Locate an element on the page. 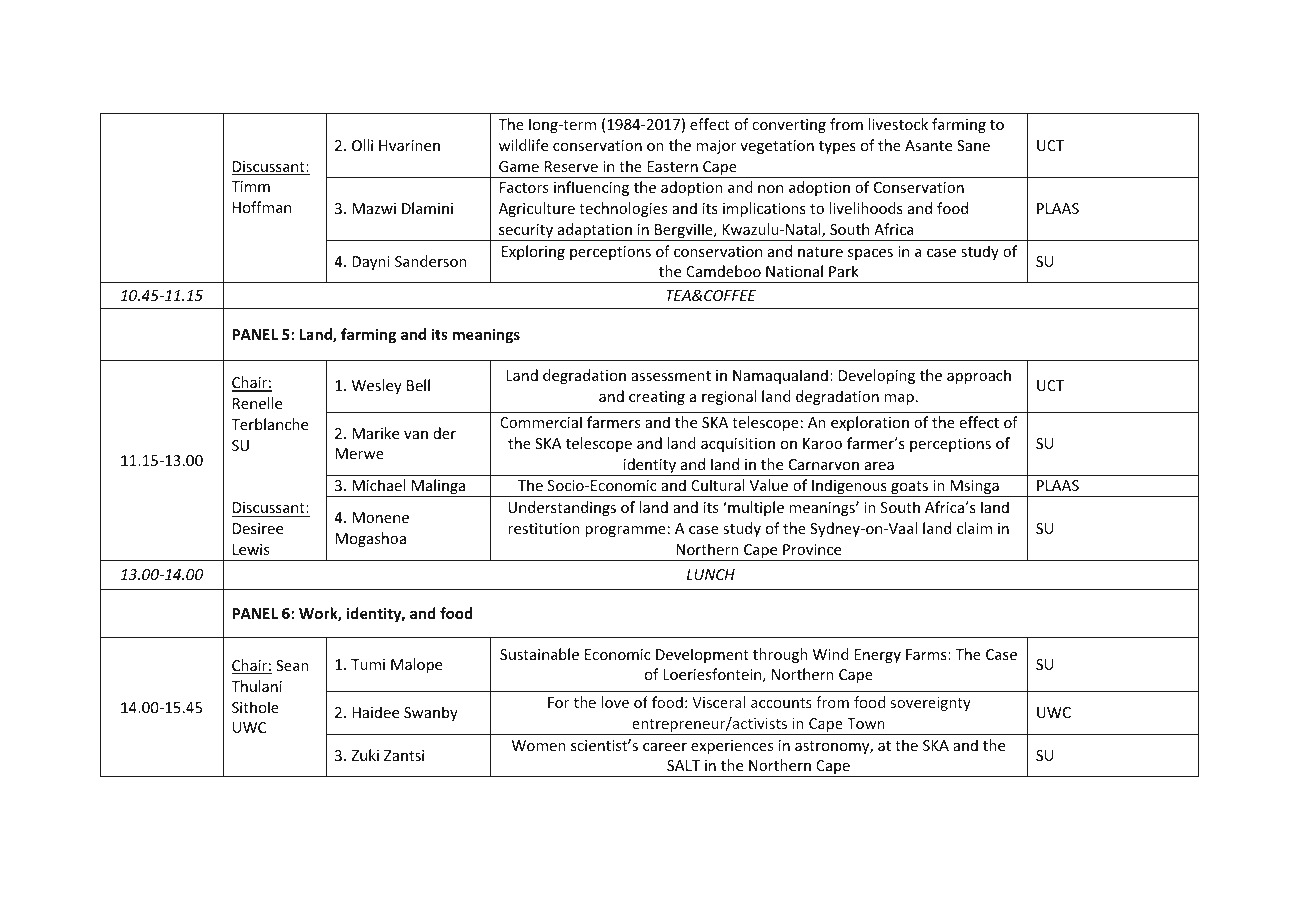 Image resolution: width=1308 pixels, height=924 pixels. Olli is located at coordinates (362, 145).
